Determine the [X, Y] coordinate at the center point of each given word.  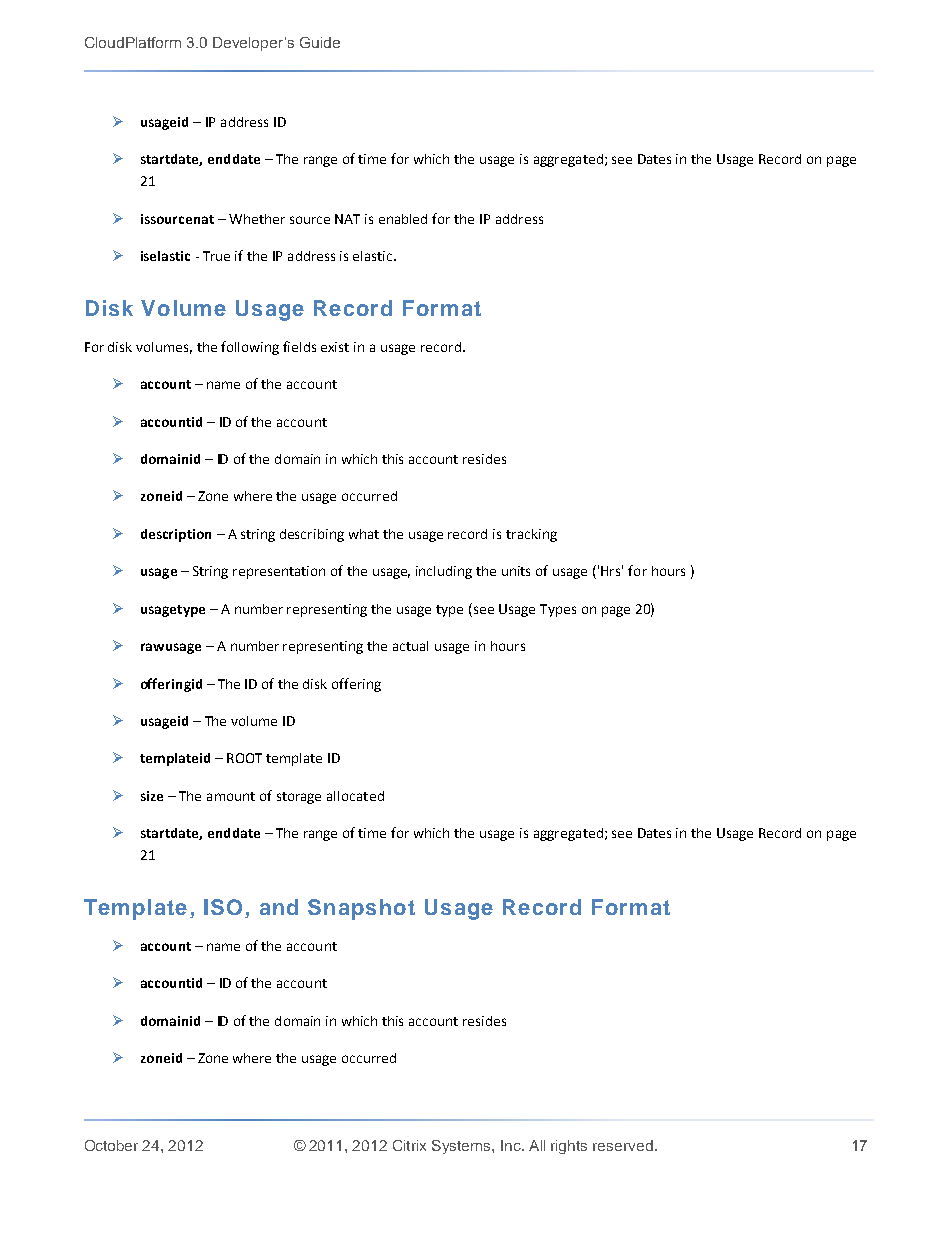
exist [335, 347]
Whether [257, 219]
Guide [320, 42]
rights [569, 1147]
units [516, 571]
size [152, 796]
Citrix [409, 1145]
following [250, 348]
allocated [355, 796]
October [111, 1145]
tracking [531, 535]
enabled [403, 219]
